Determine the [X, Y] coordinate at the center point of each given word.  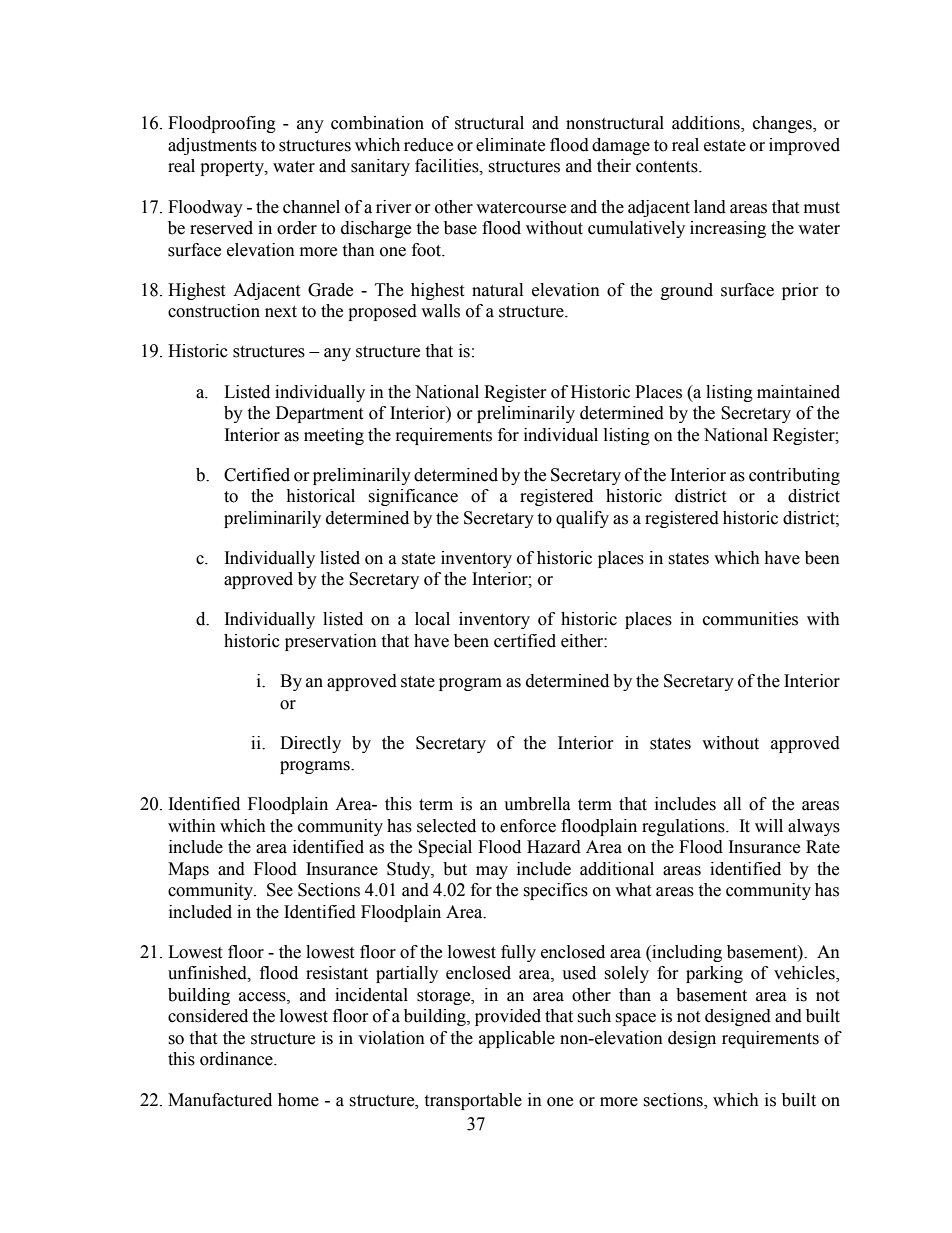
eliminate [510, 145]
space [635, 1019]
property [233, 168]
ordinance [237, 1059]
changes [783, 124]
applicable [517, 1039]
